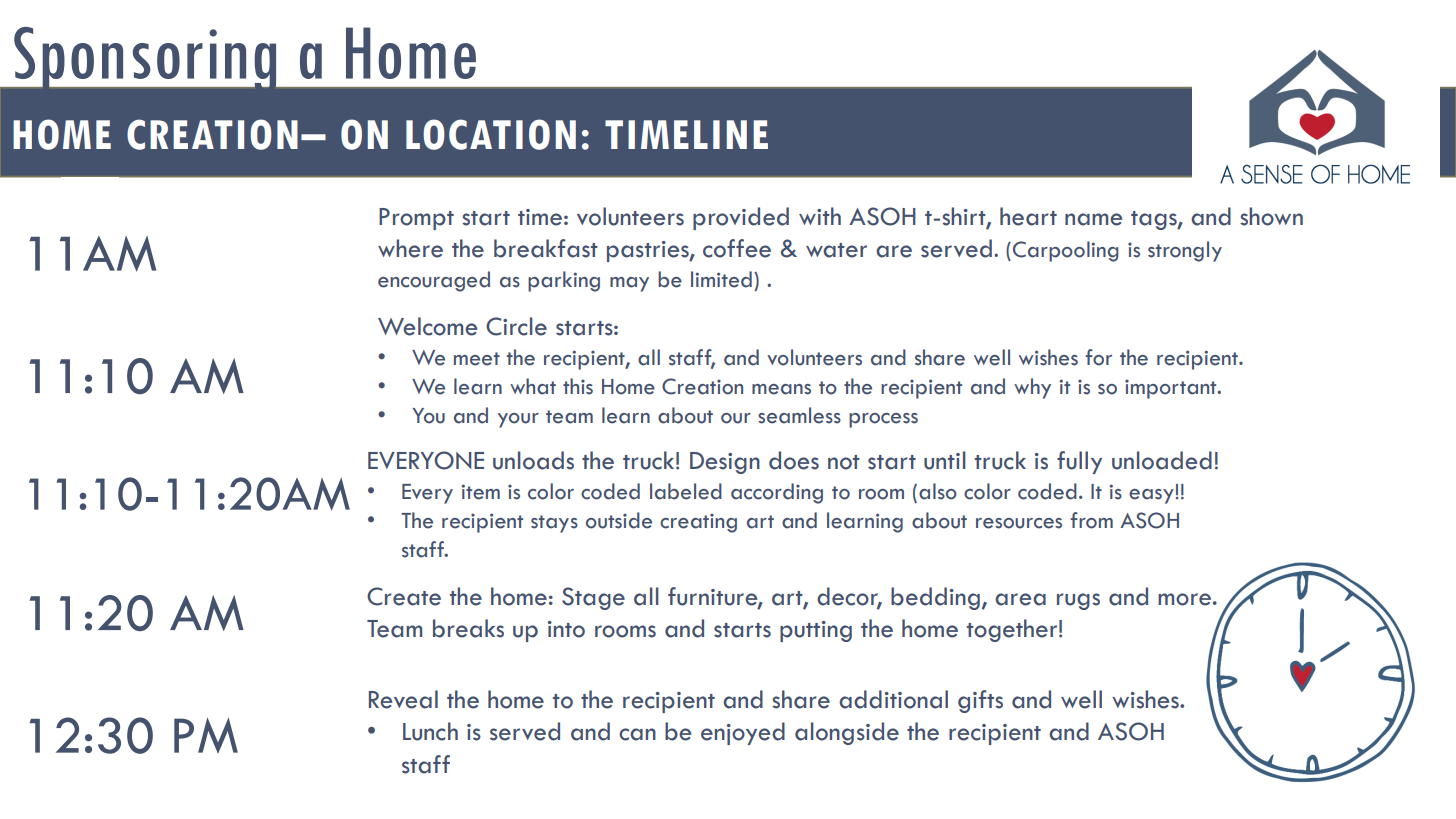  Describe the element at coordinates (847, 733) in the screenshot. I see `alongside` at that location.
